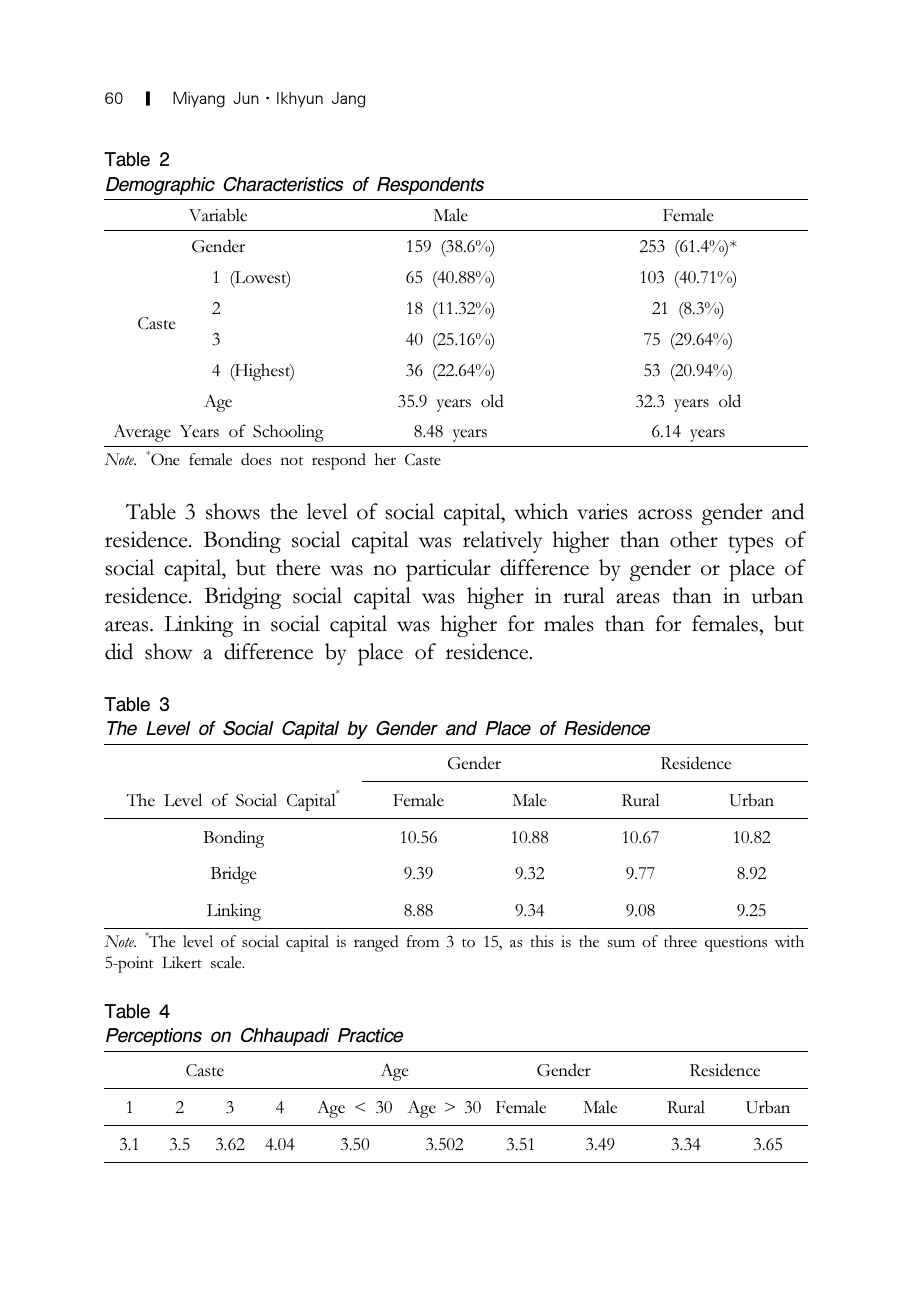 This screenshot has height=1316, width=909. I want to click on Average, so click(142, 433).
